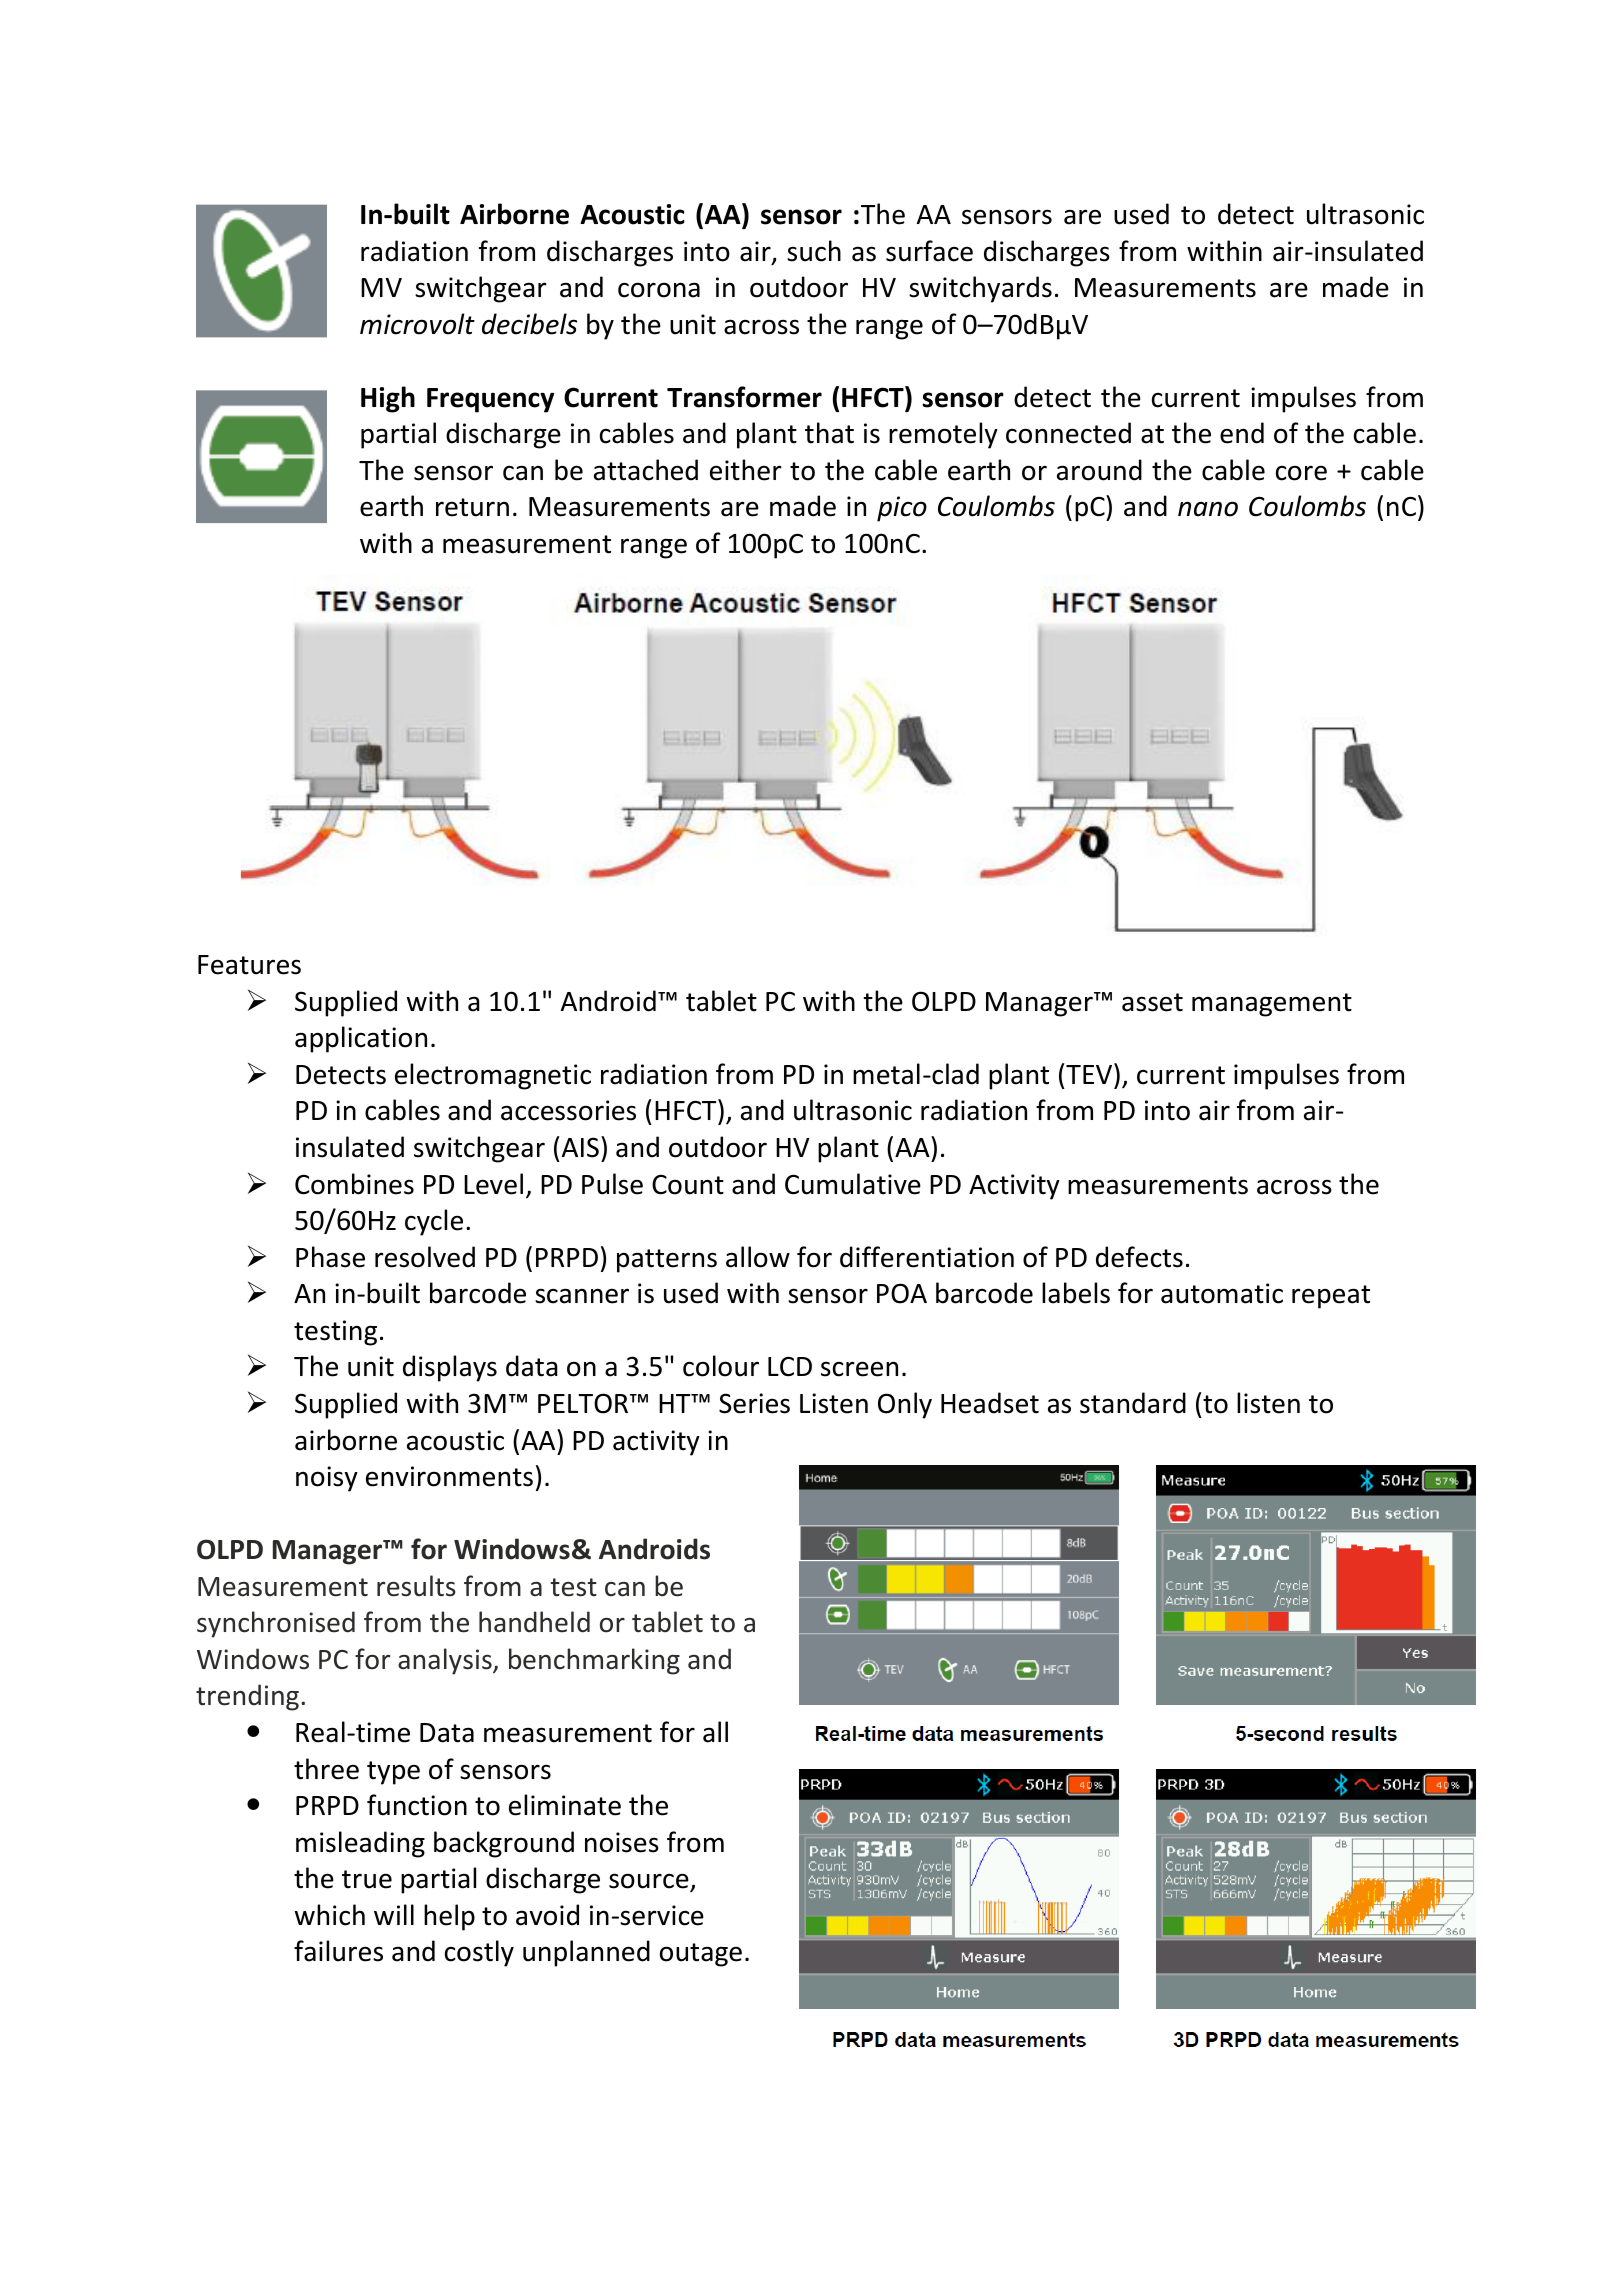 The height and width of the image is (2292, 1621). Describe the element at coordinates (1090, 1073) in the image. I see `TEV` at that location.
